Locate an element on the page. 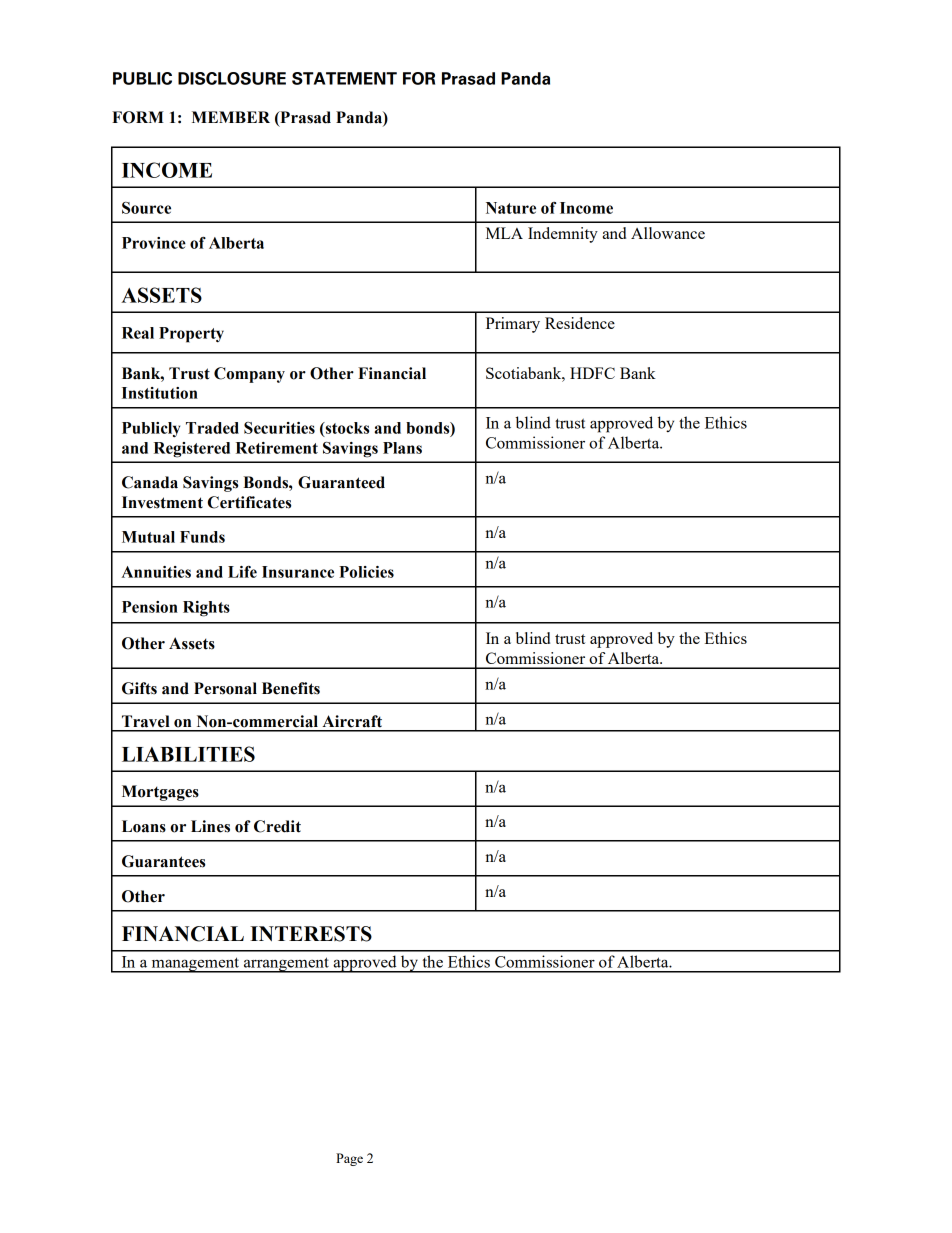  Indemnity is located at coordinates (563, 235).
